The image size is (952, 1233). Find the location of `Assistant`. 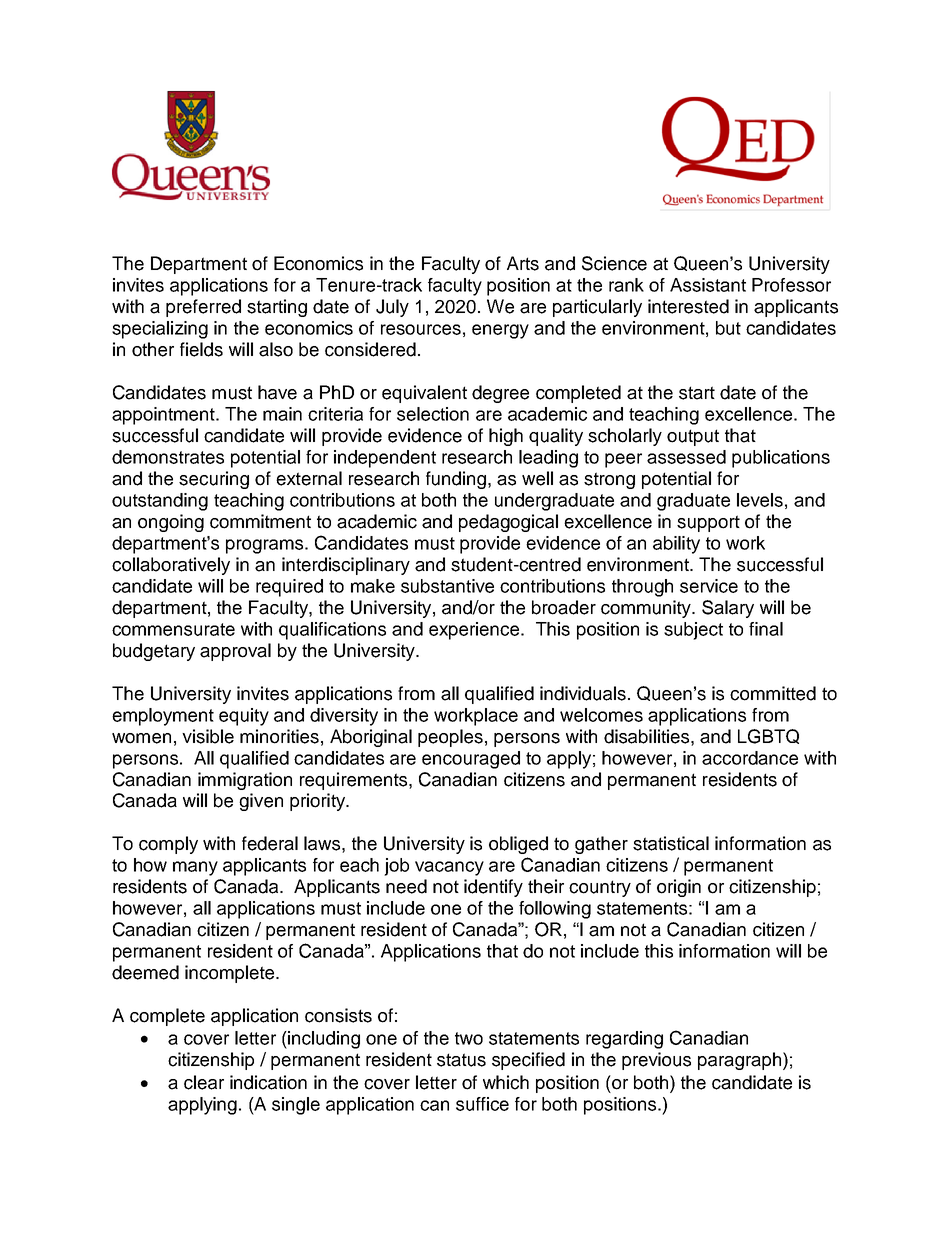

Assistant is located at coordinates (708, 285).
